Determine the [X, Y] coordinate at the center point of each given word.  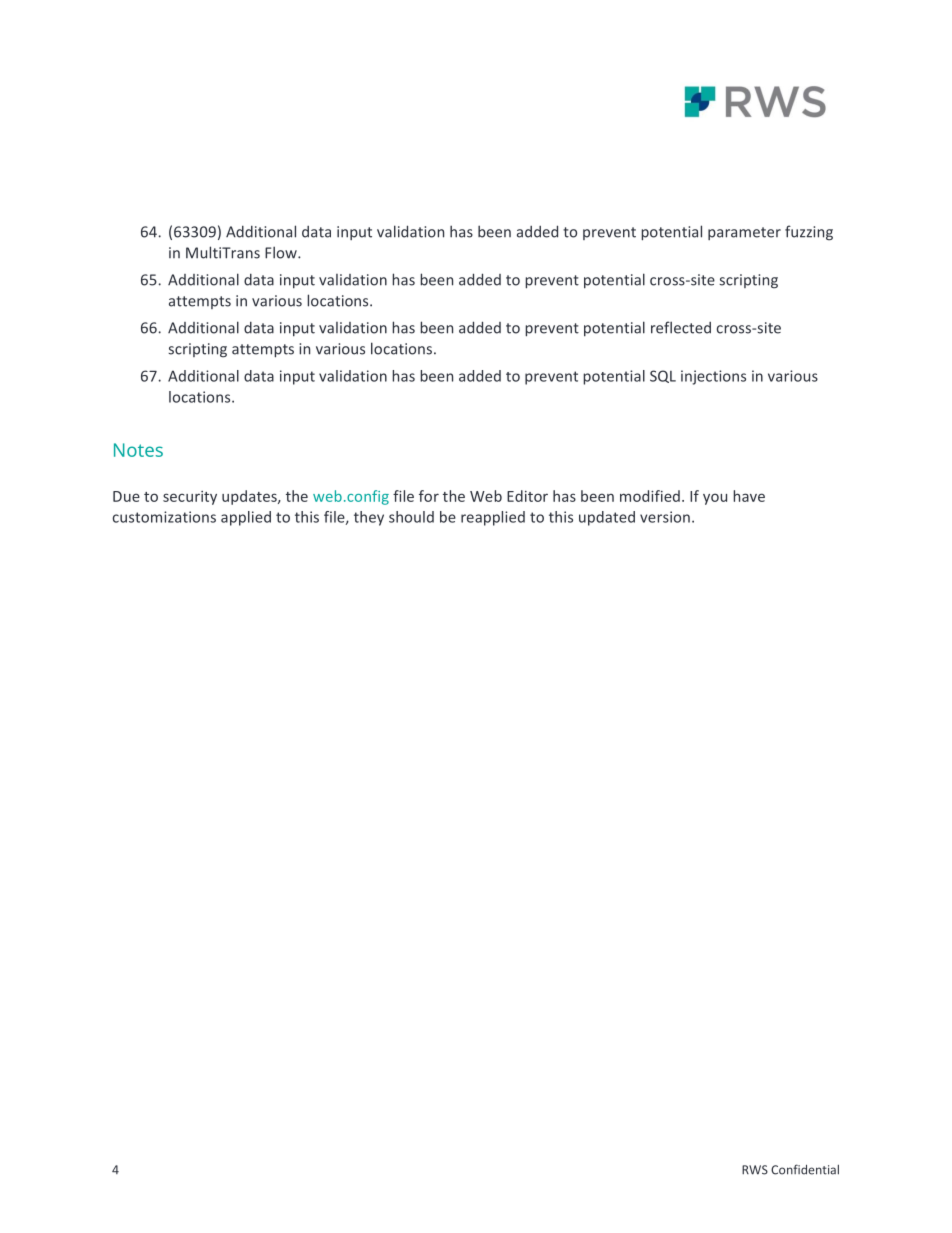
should [411, 517]
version [665, 517]
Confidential [805, 1169]
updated [607, 518]
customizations [164, 517]
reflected [681, 327]
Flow [282, 252]
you [715, 499]
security [190, 498]
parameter [744, 233]
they [369, 518]
